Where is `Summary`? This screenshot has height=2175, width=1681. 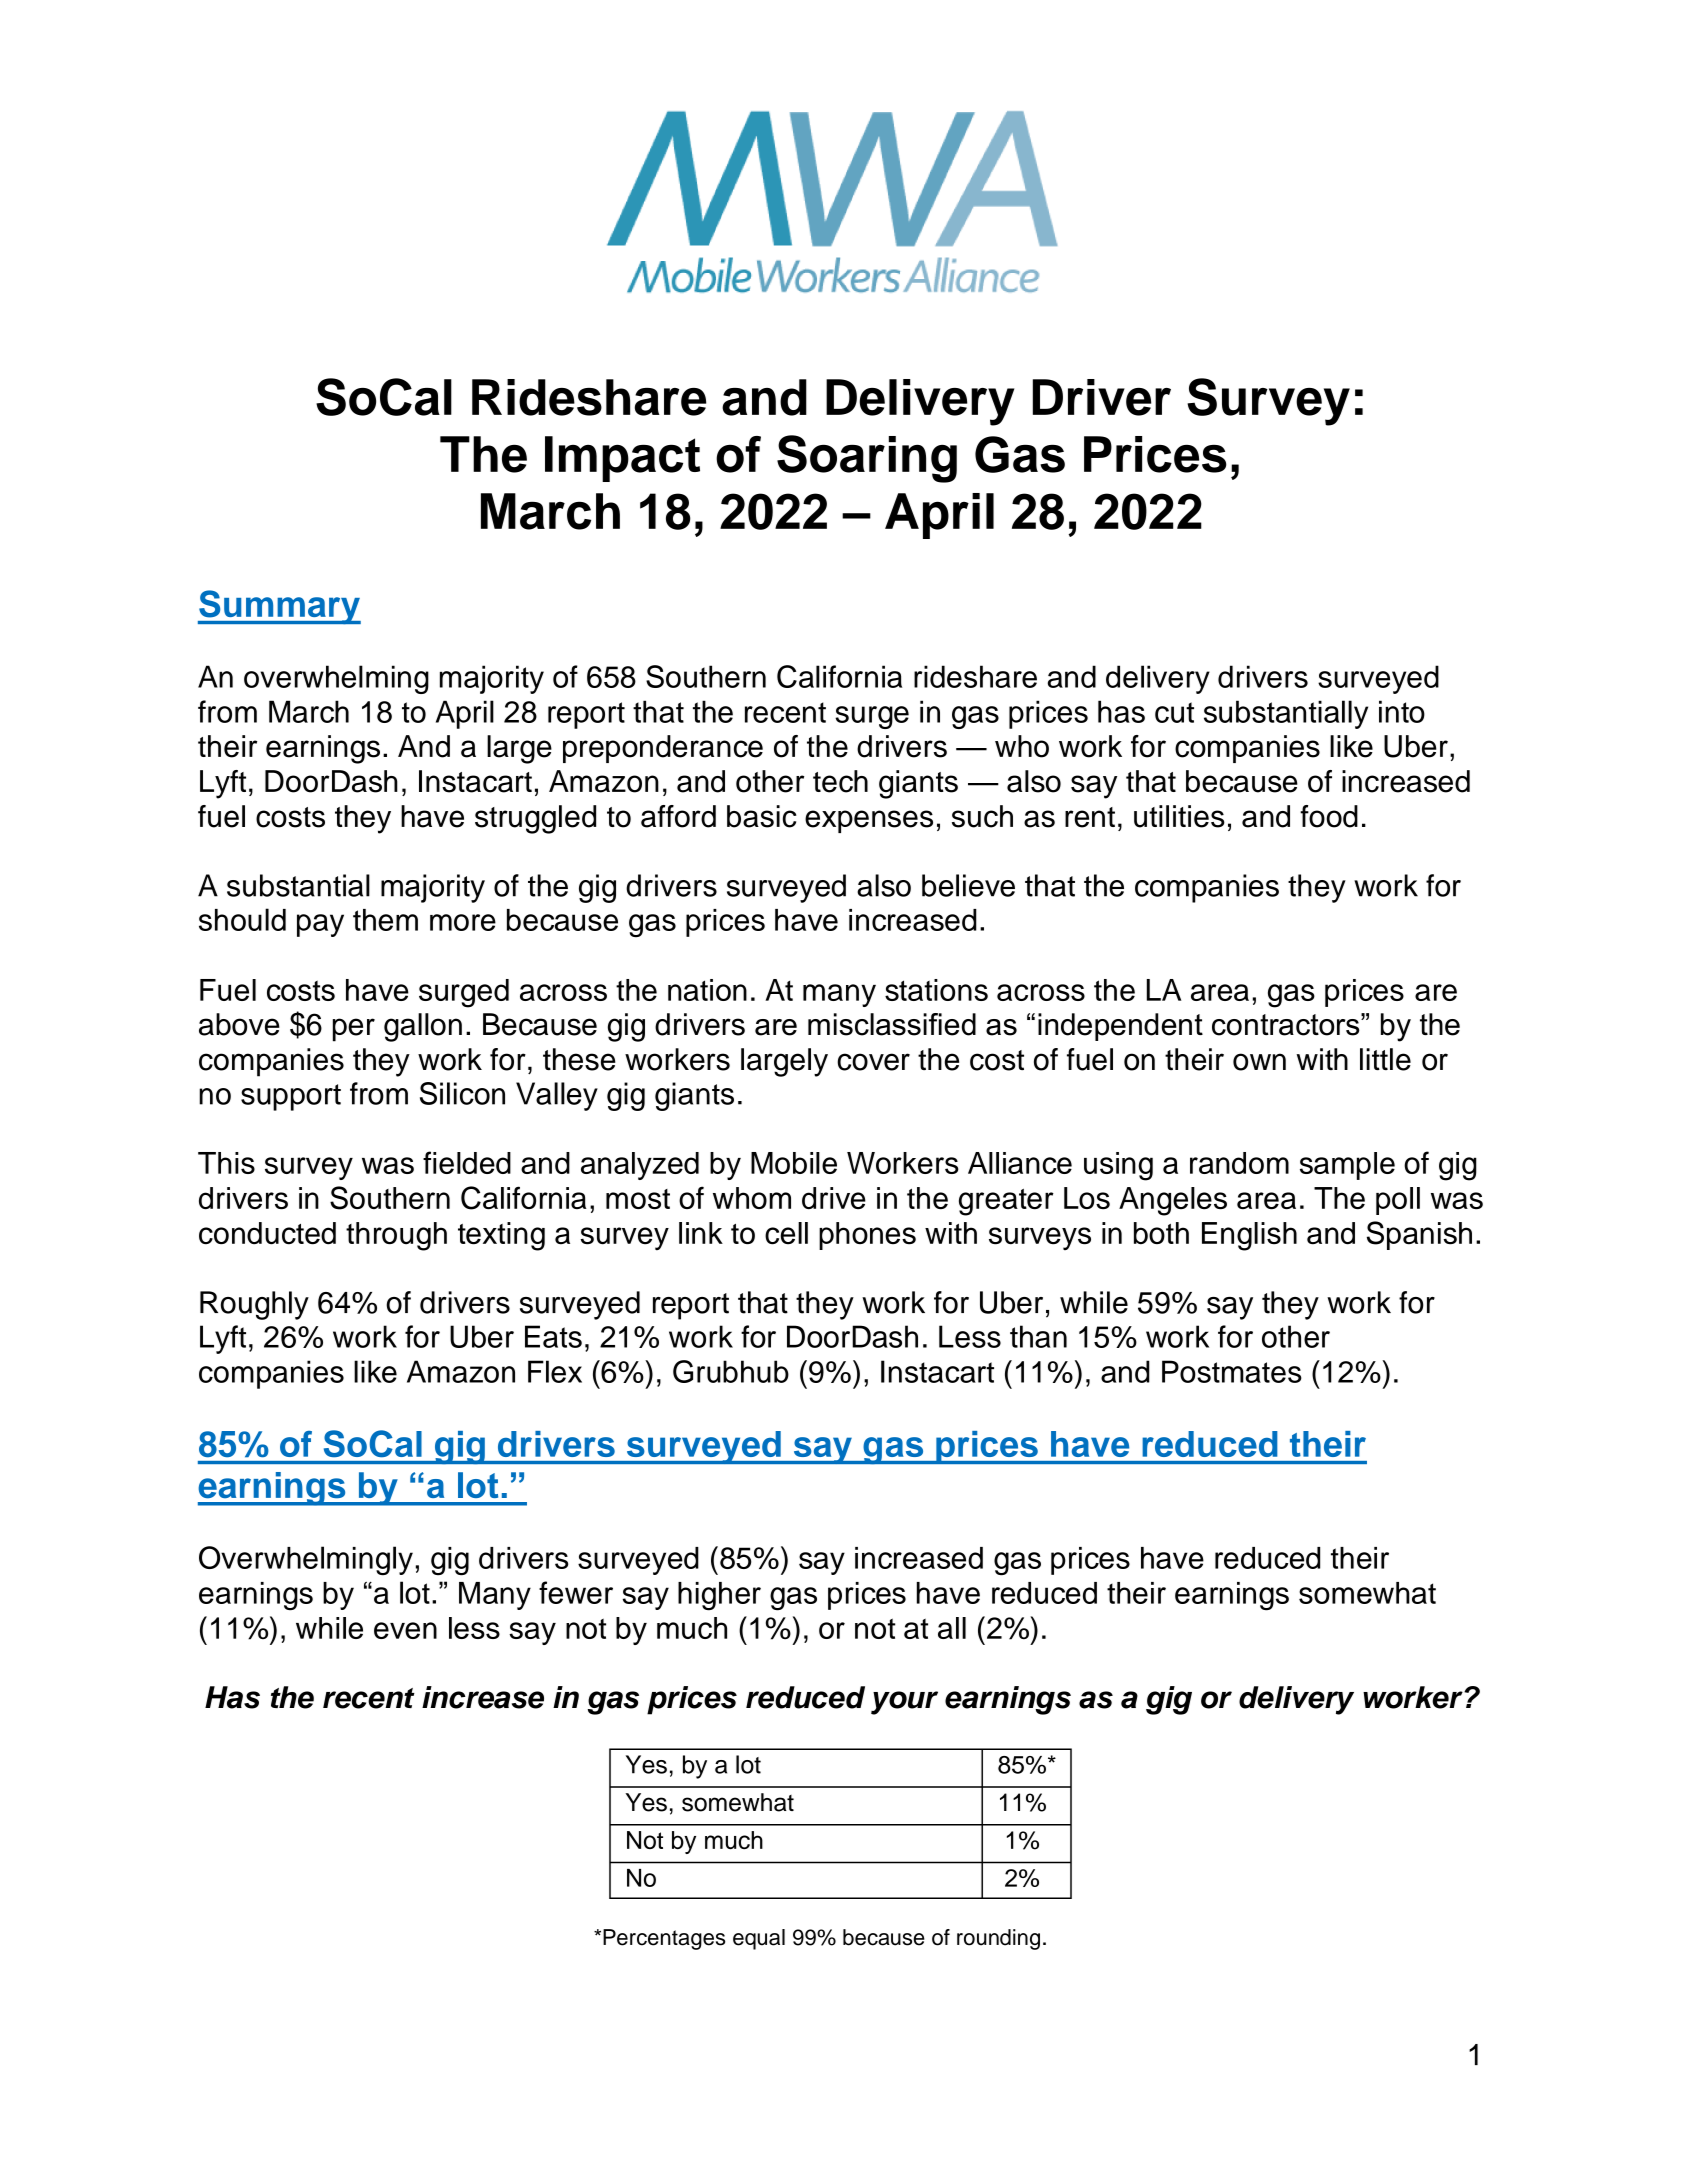 Summary is located at coordinates (279, 607).
